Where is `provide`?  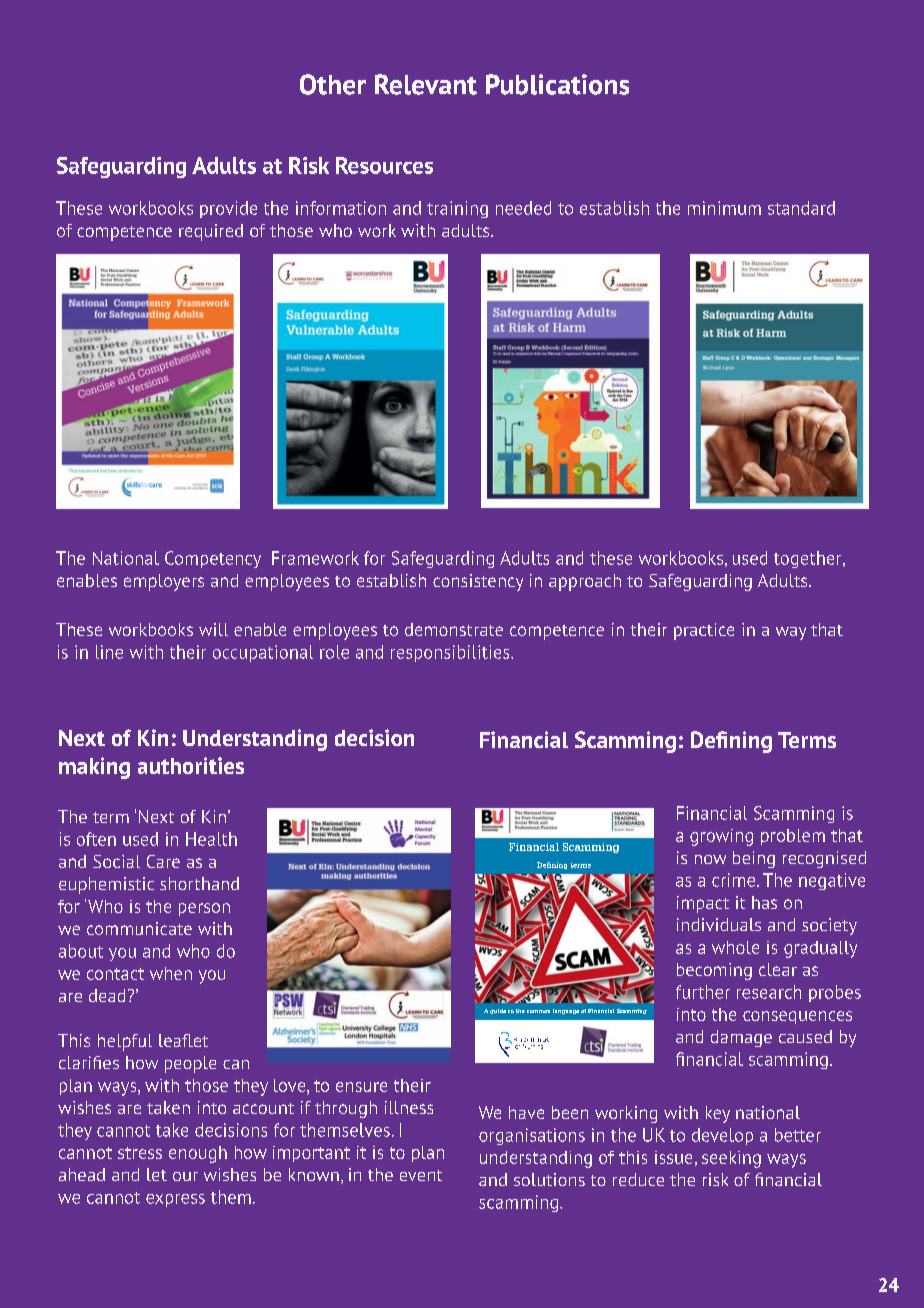
provide is located at coordinates (228, 209).
